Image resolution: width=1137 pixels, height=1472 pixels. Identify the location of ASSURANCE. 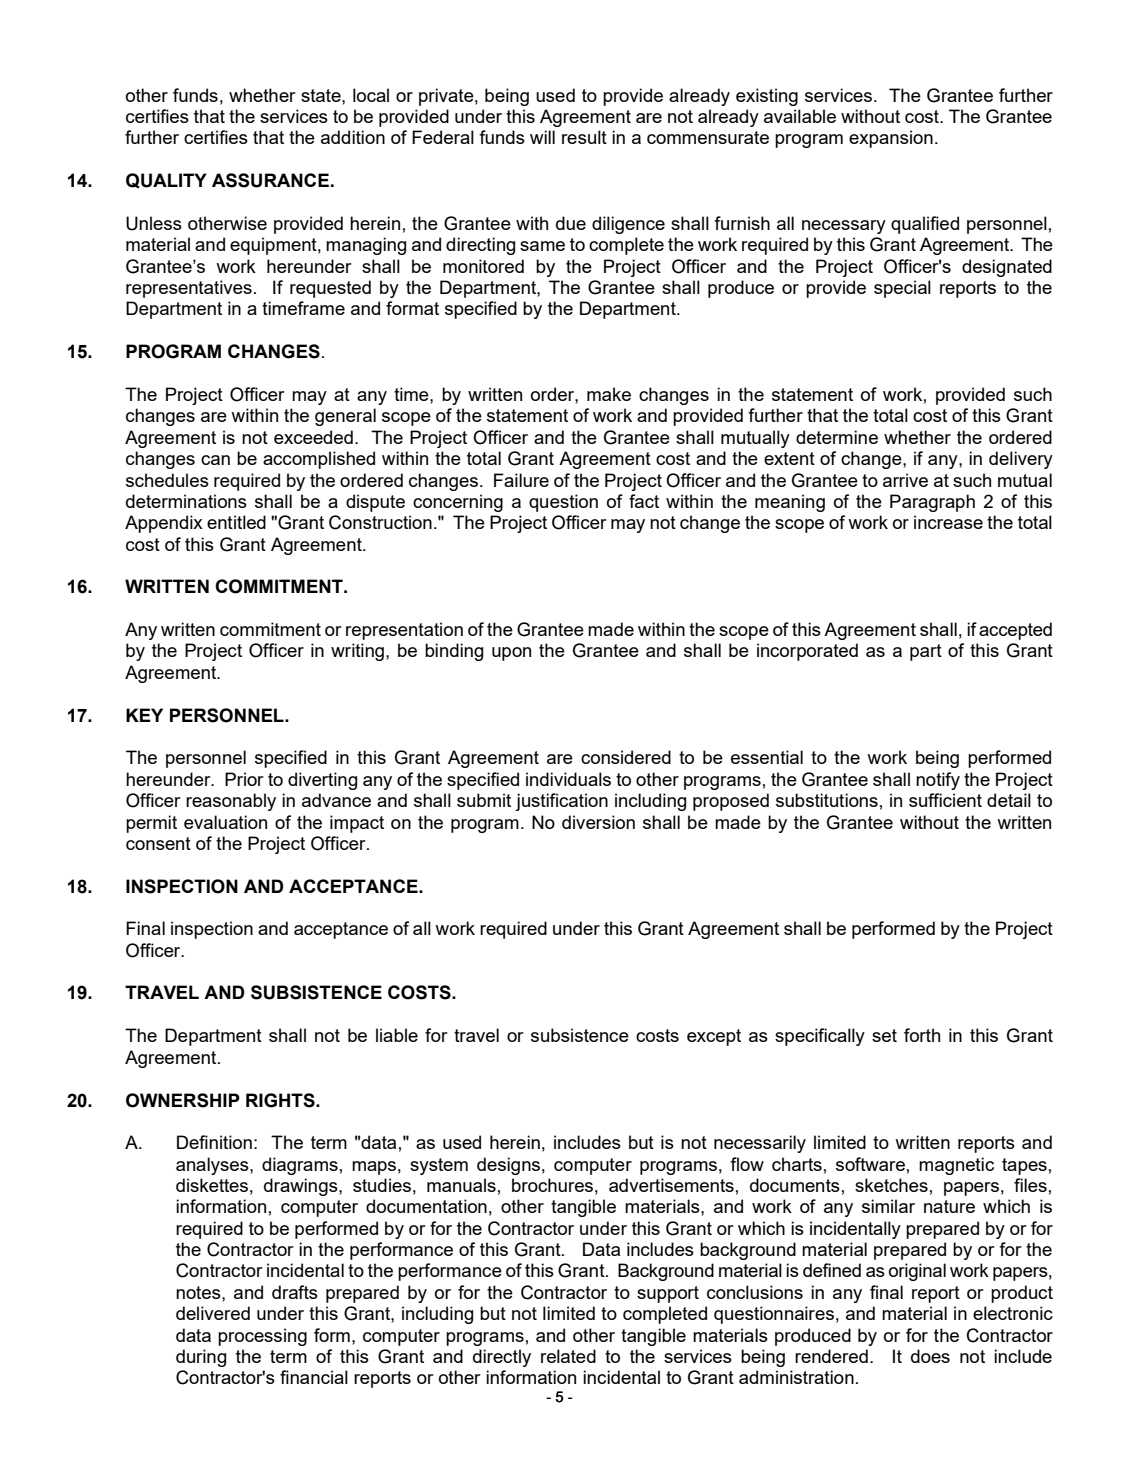
(270, 180).
